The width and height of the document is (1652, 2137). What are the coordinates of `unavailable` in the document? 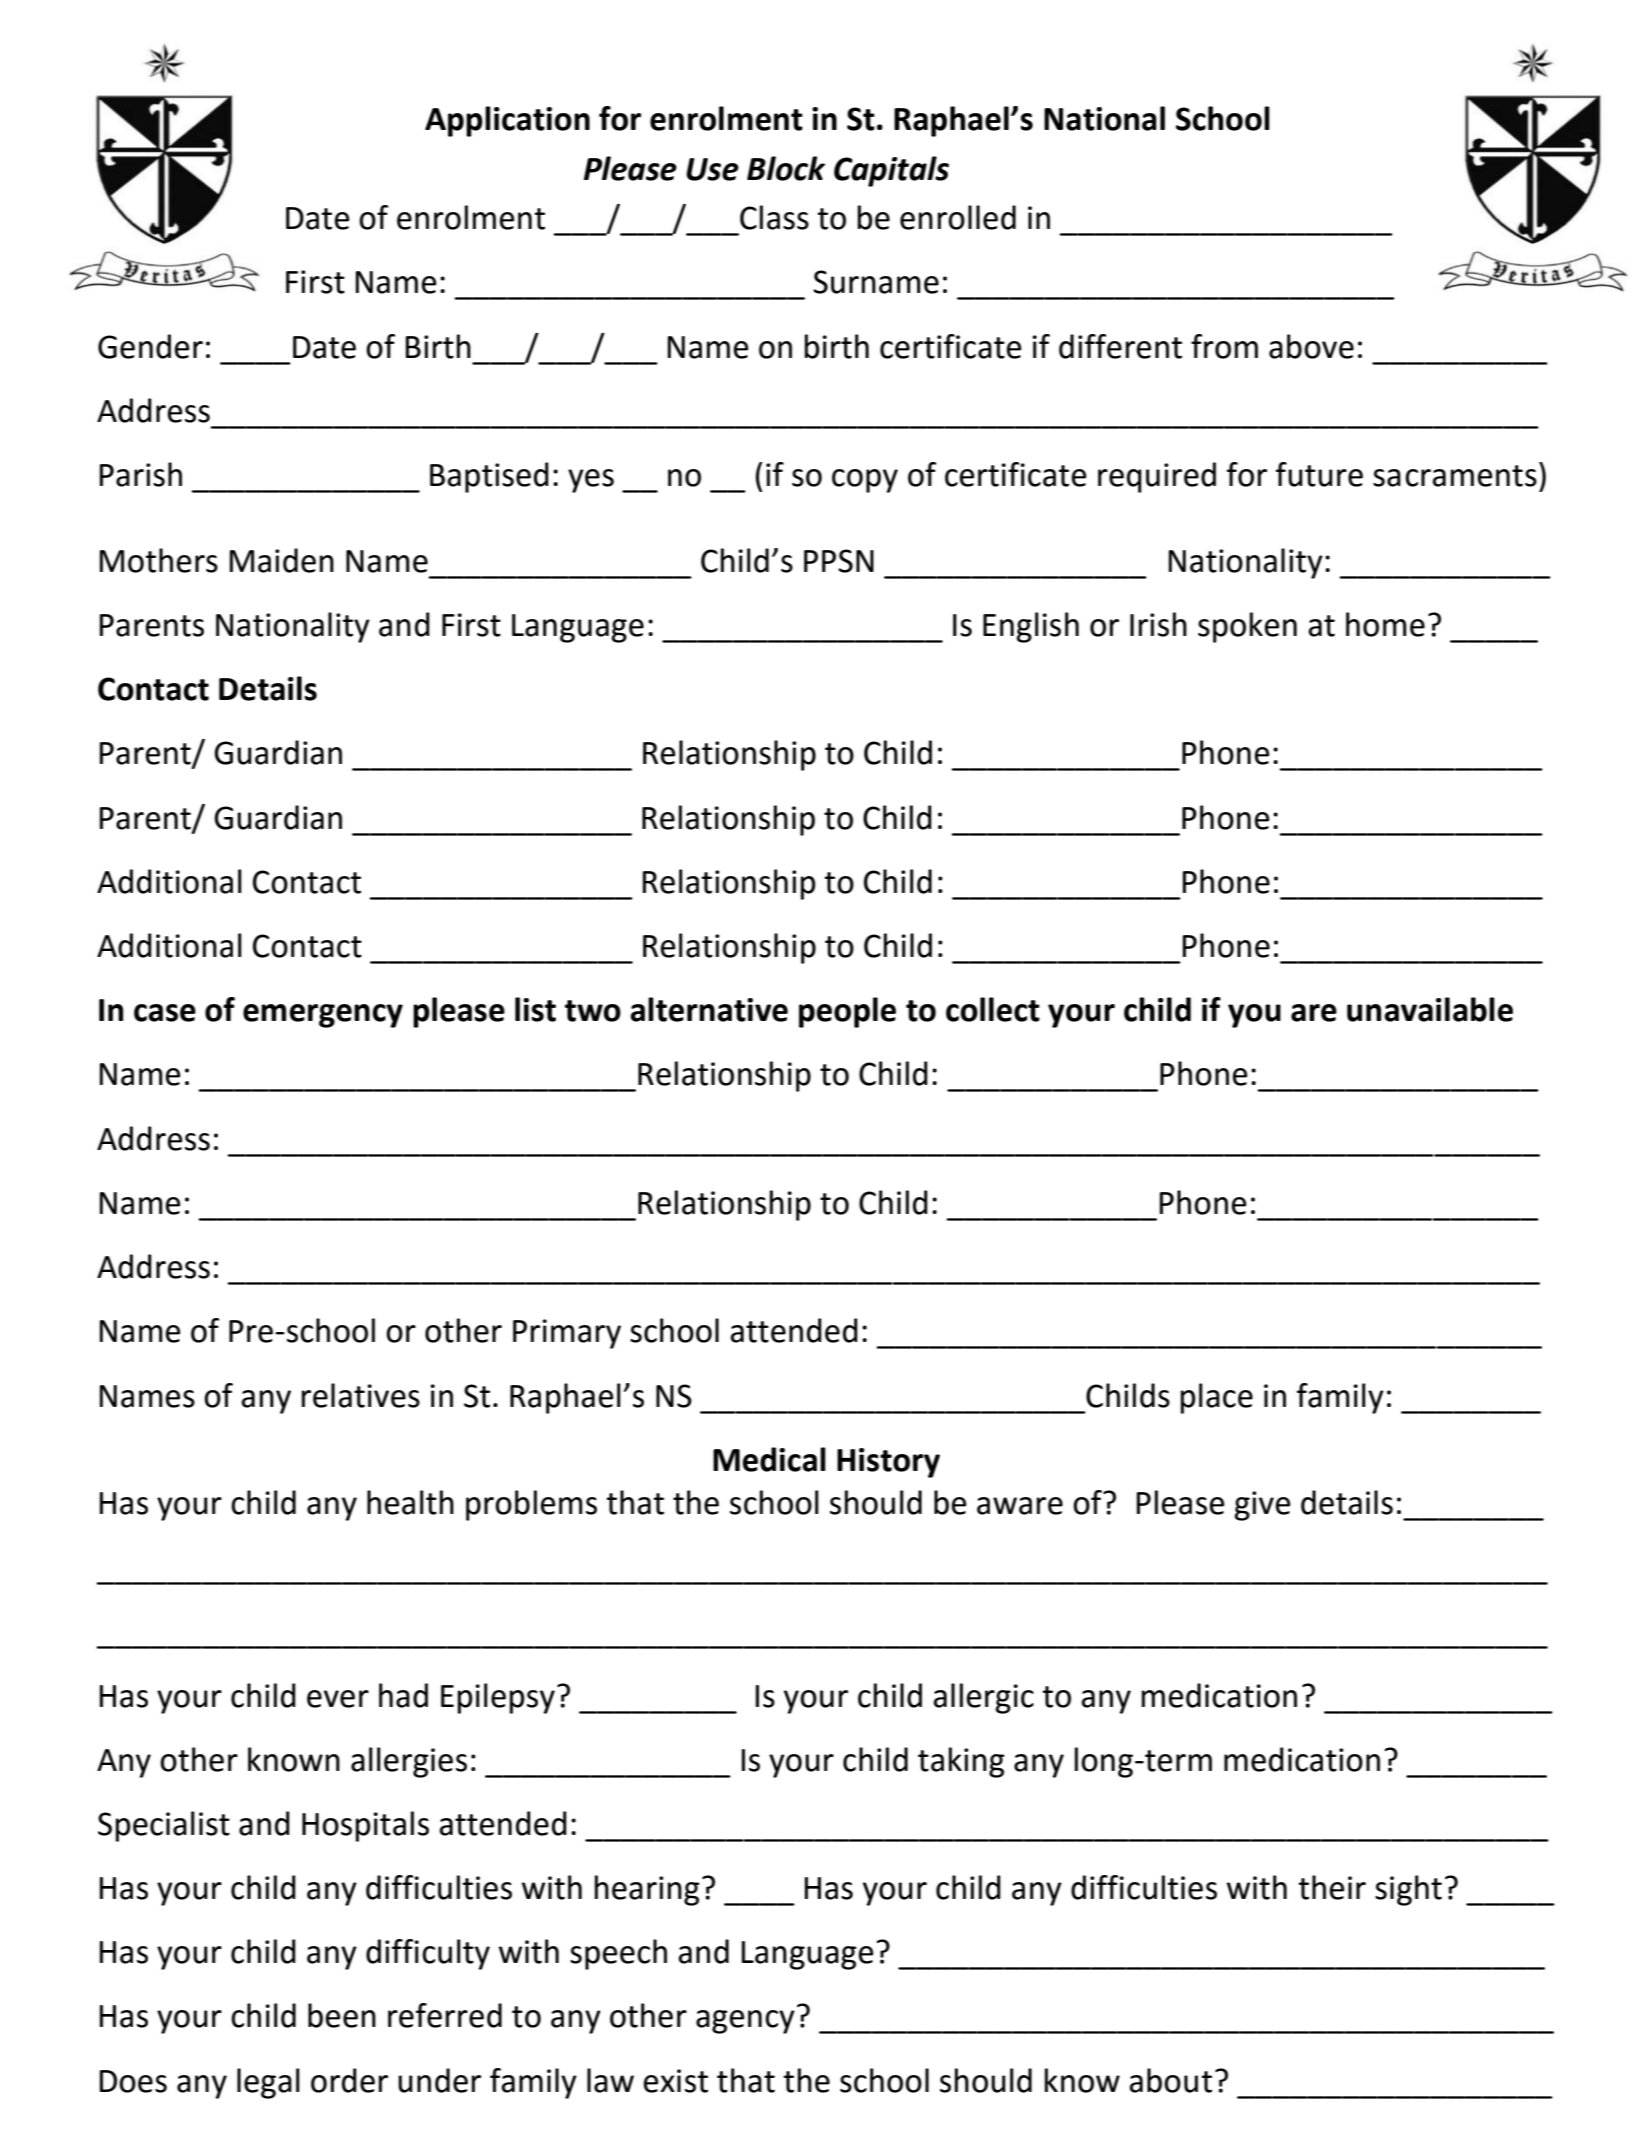 It's located at (1430, 1009).
